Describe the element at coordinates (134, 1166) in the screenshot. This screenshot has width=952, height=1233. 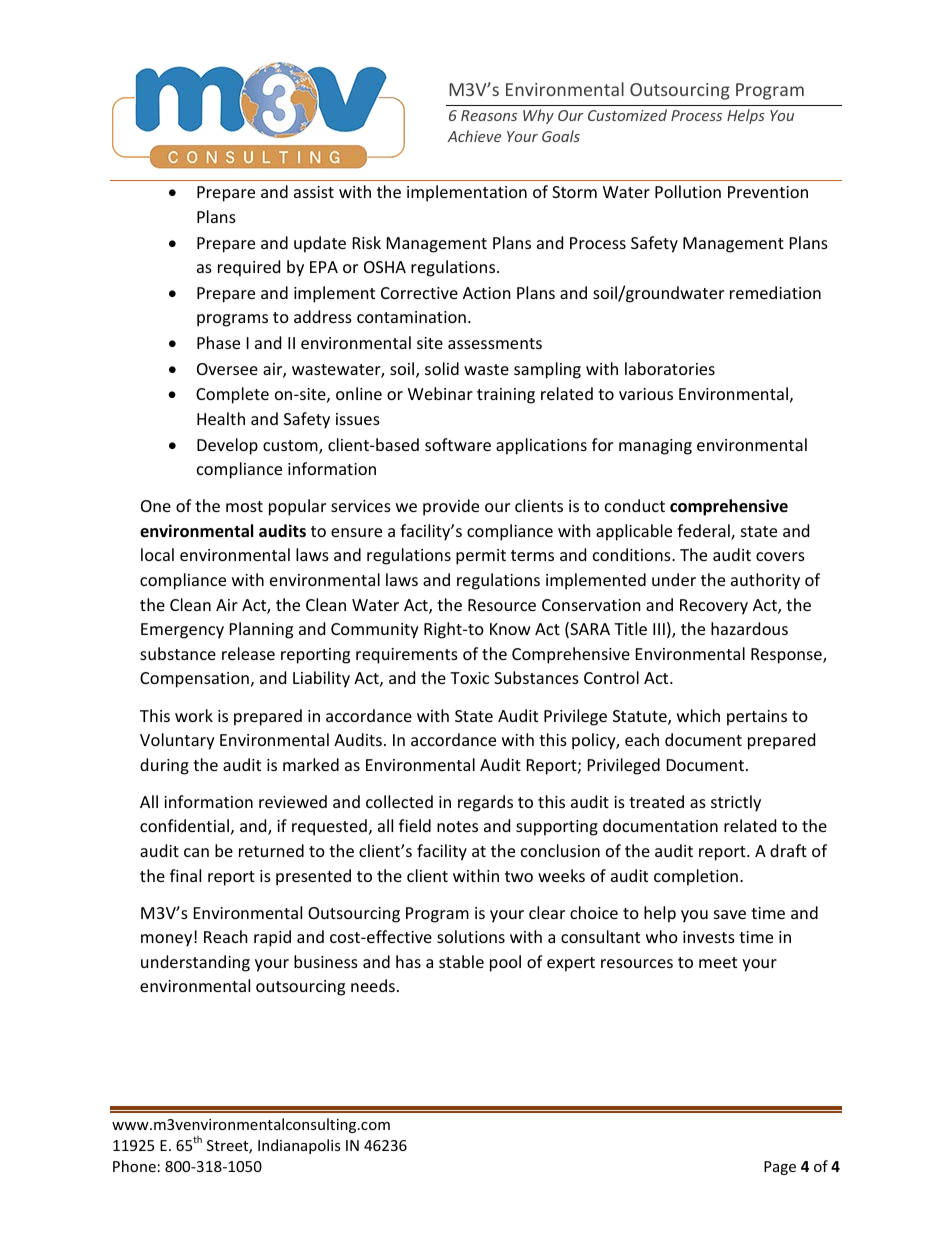
I see `Phone` at that location.
